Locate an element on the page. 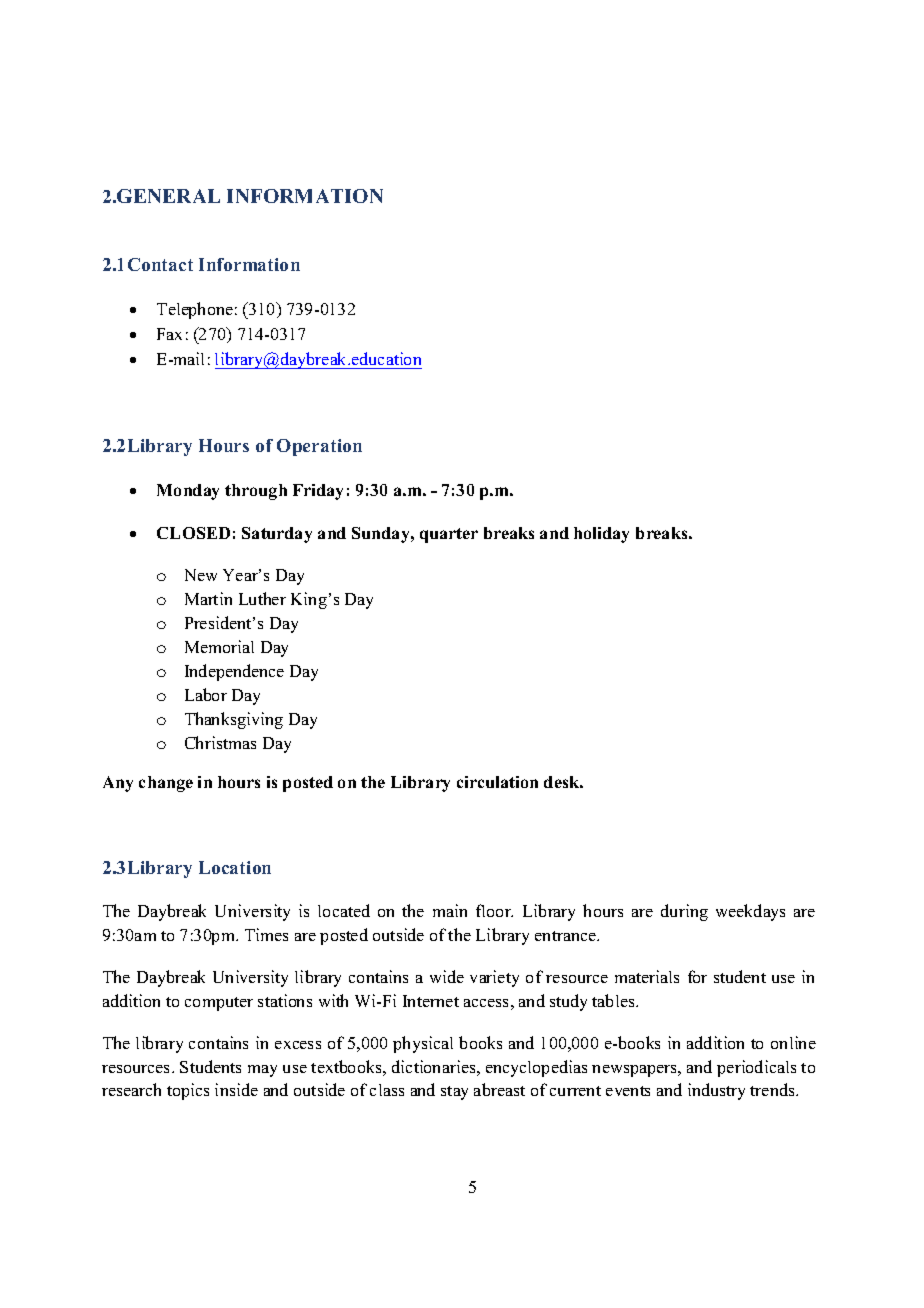 The width and height of the image is (924, 1308). change is located at coordinates (166, 784).
